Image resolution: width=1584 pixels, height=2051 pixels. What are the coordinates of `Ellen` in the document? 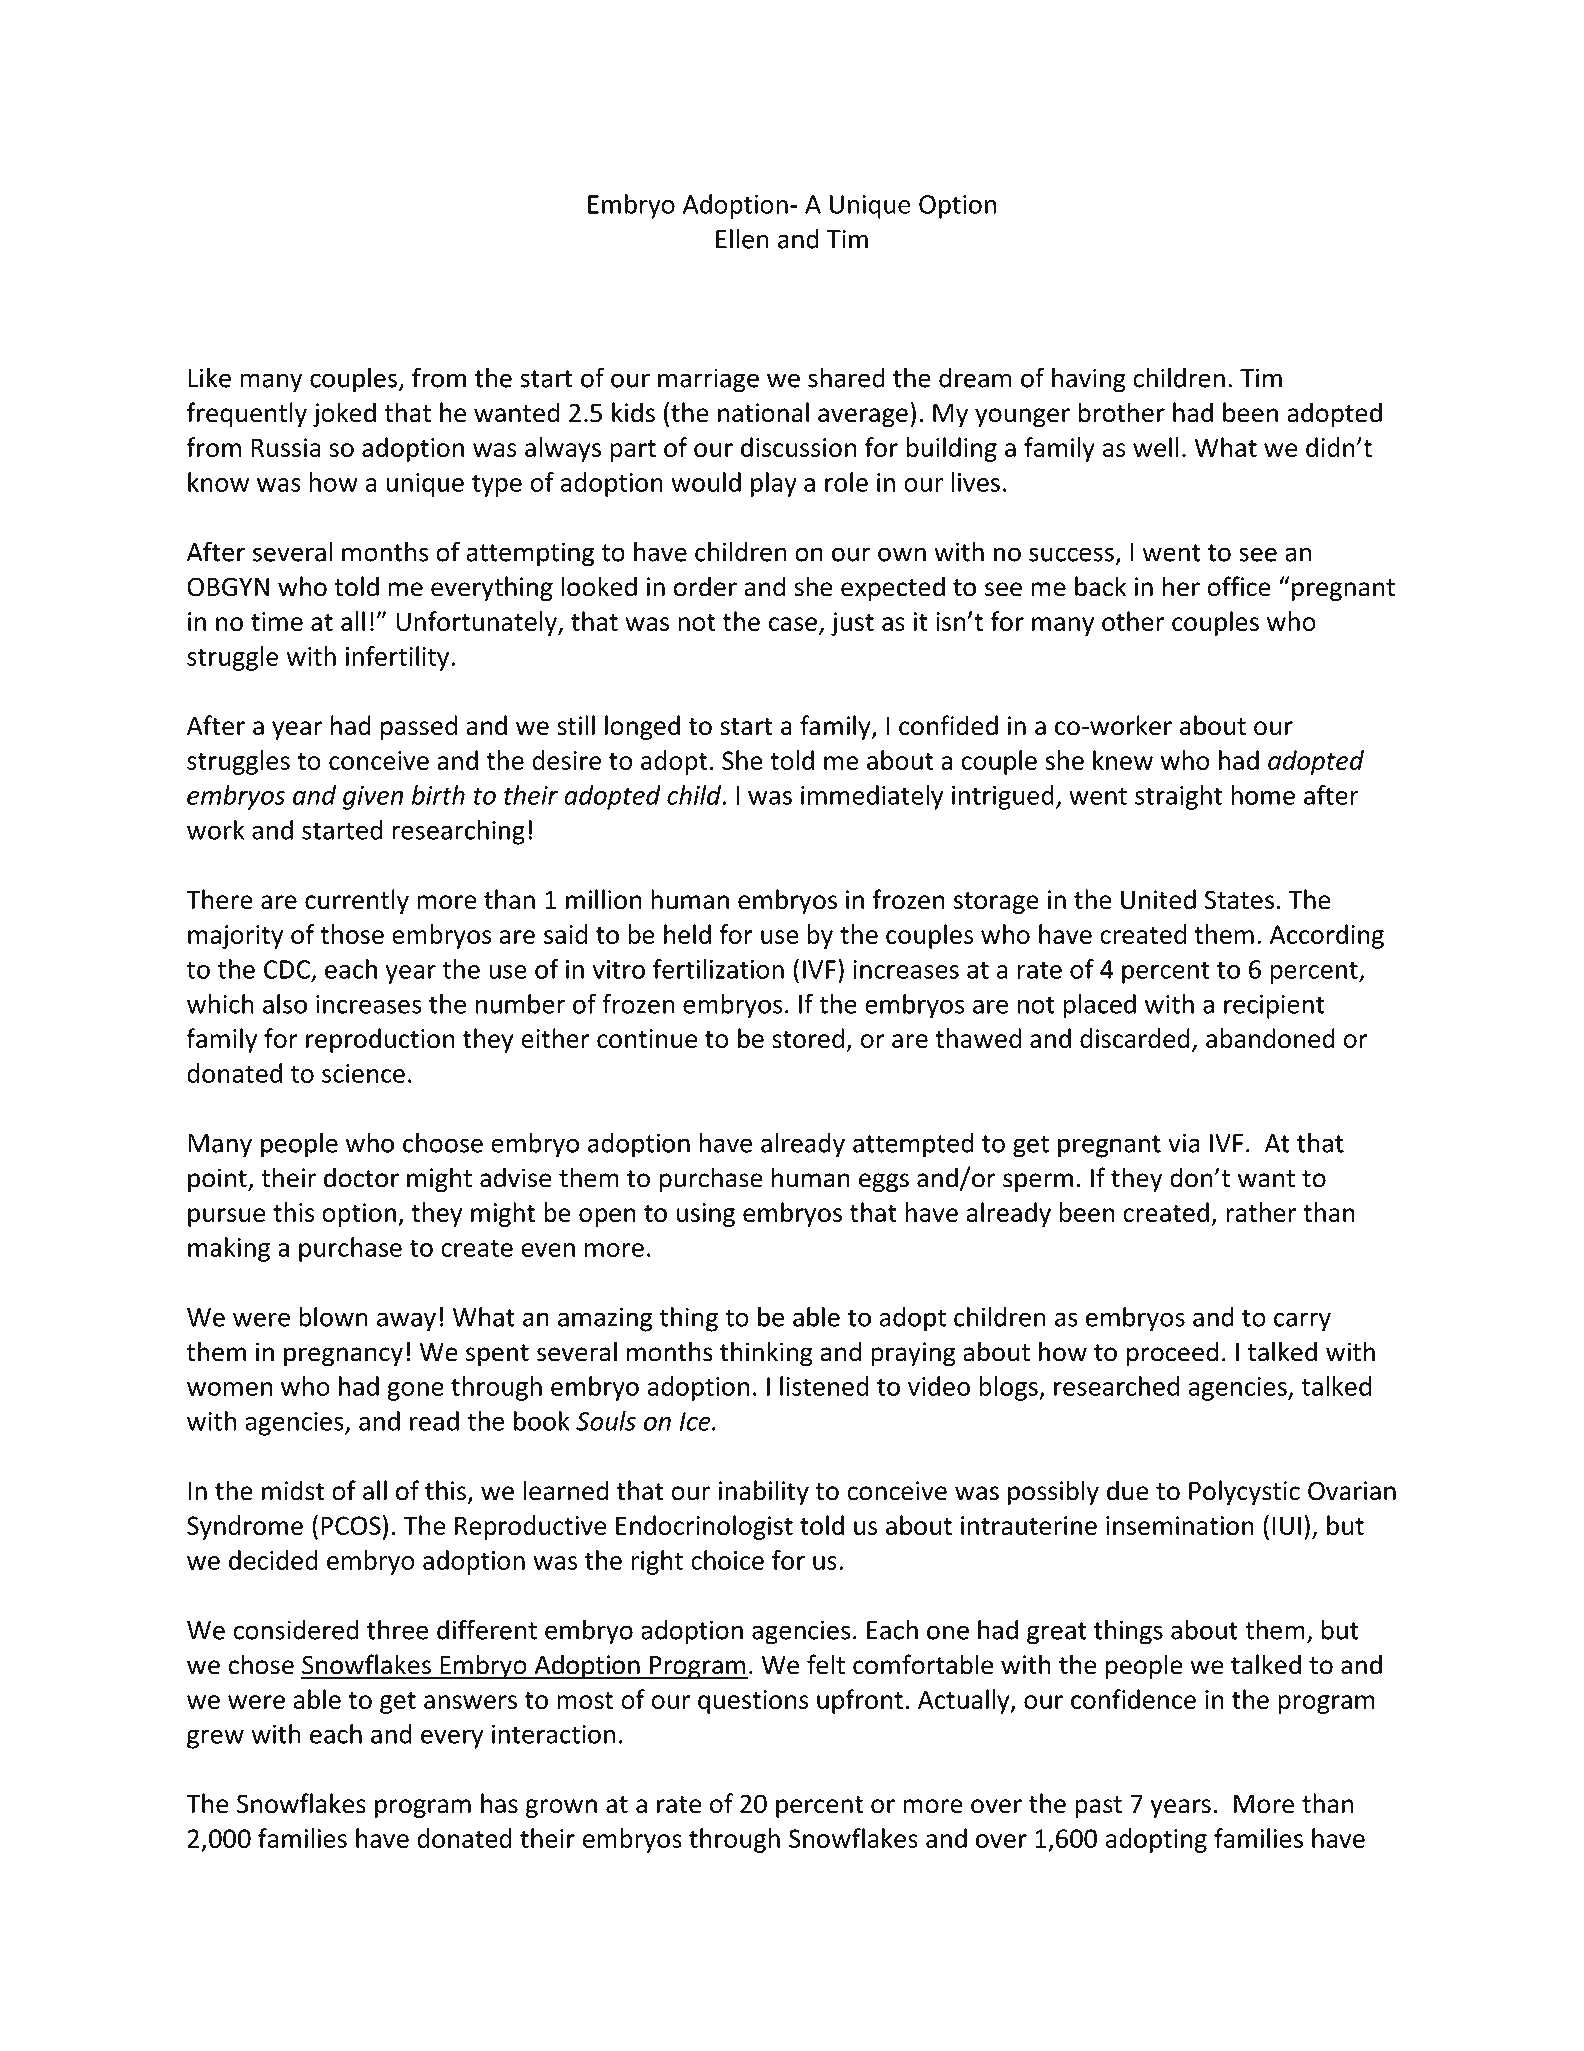 It's located at (742, 238).
